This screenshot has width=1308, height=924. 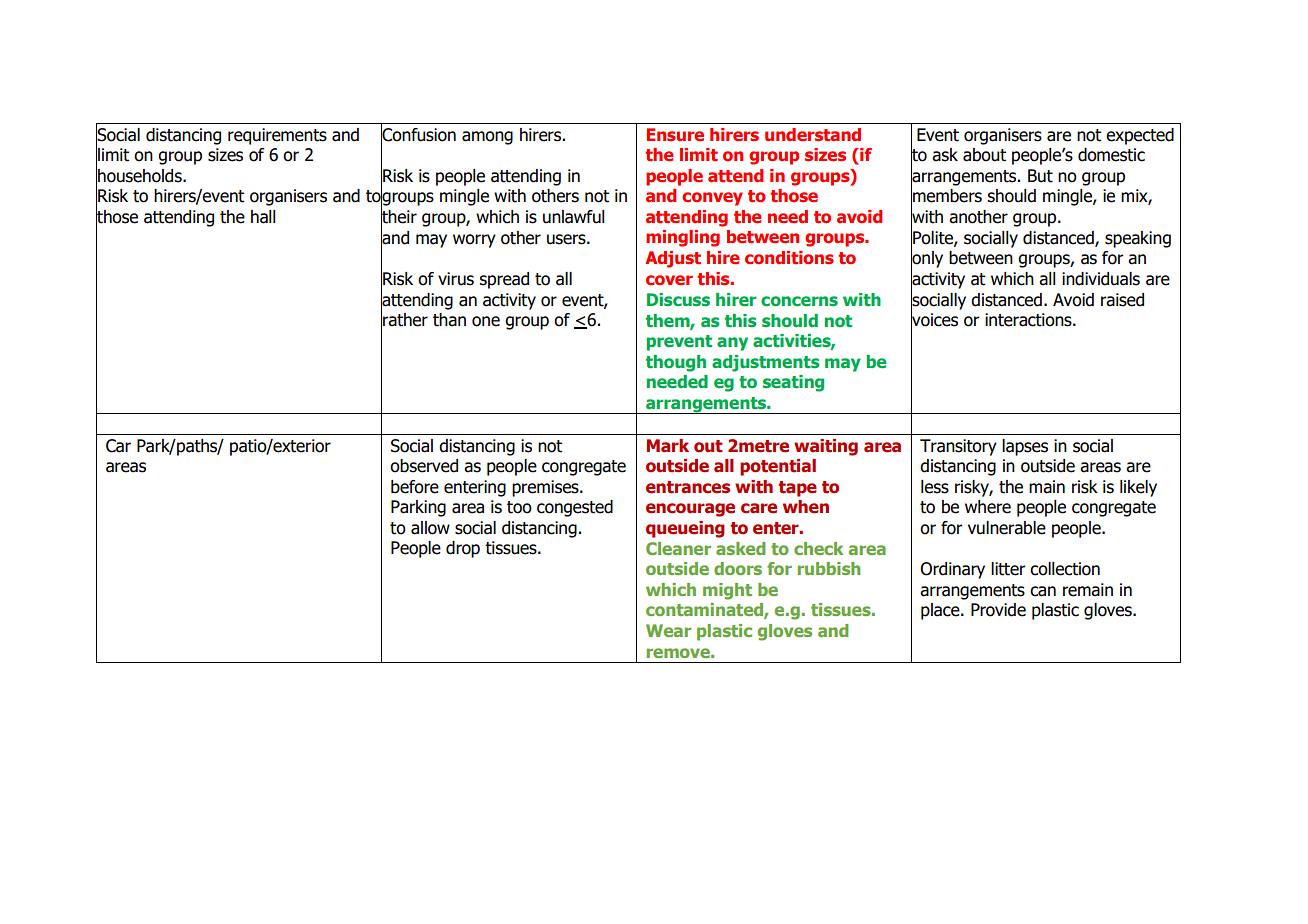 I want to click on requirements, so click(x=277, y=136).
